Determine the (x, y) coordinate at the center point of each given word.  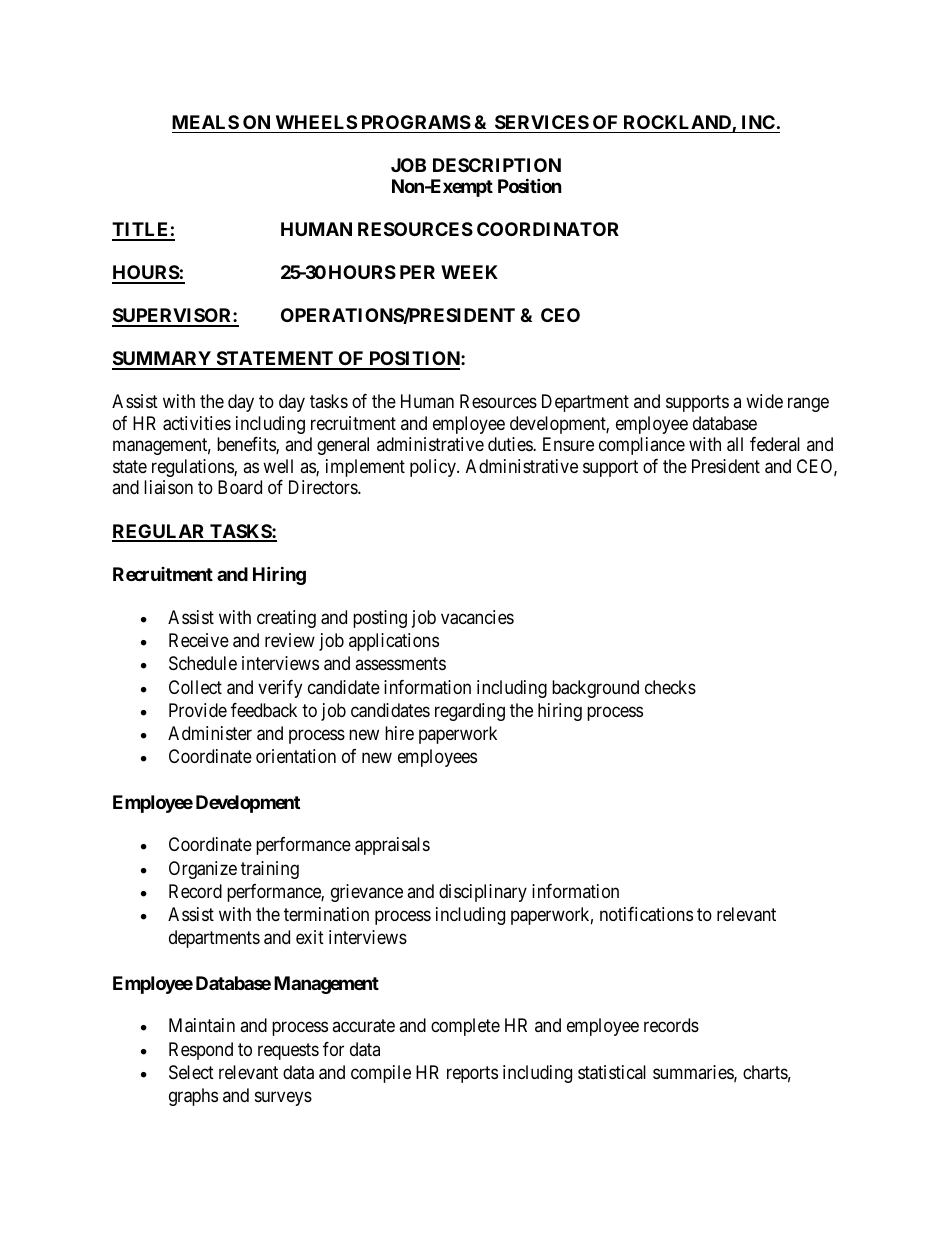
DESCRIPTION (497, 165)
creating (286, 619)
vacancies (477, 617)
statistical (612, 1072)
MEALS (205, 122)
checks (670, 687)
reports (472, 1074)
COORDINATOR (548, 229)
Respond (201, 1051)
